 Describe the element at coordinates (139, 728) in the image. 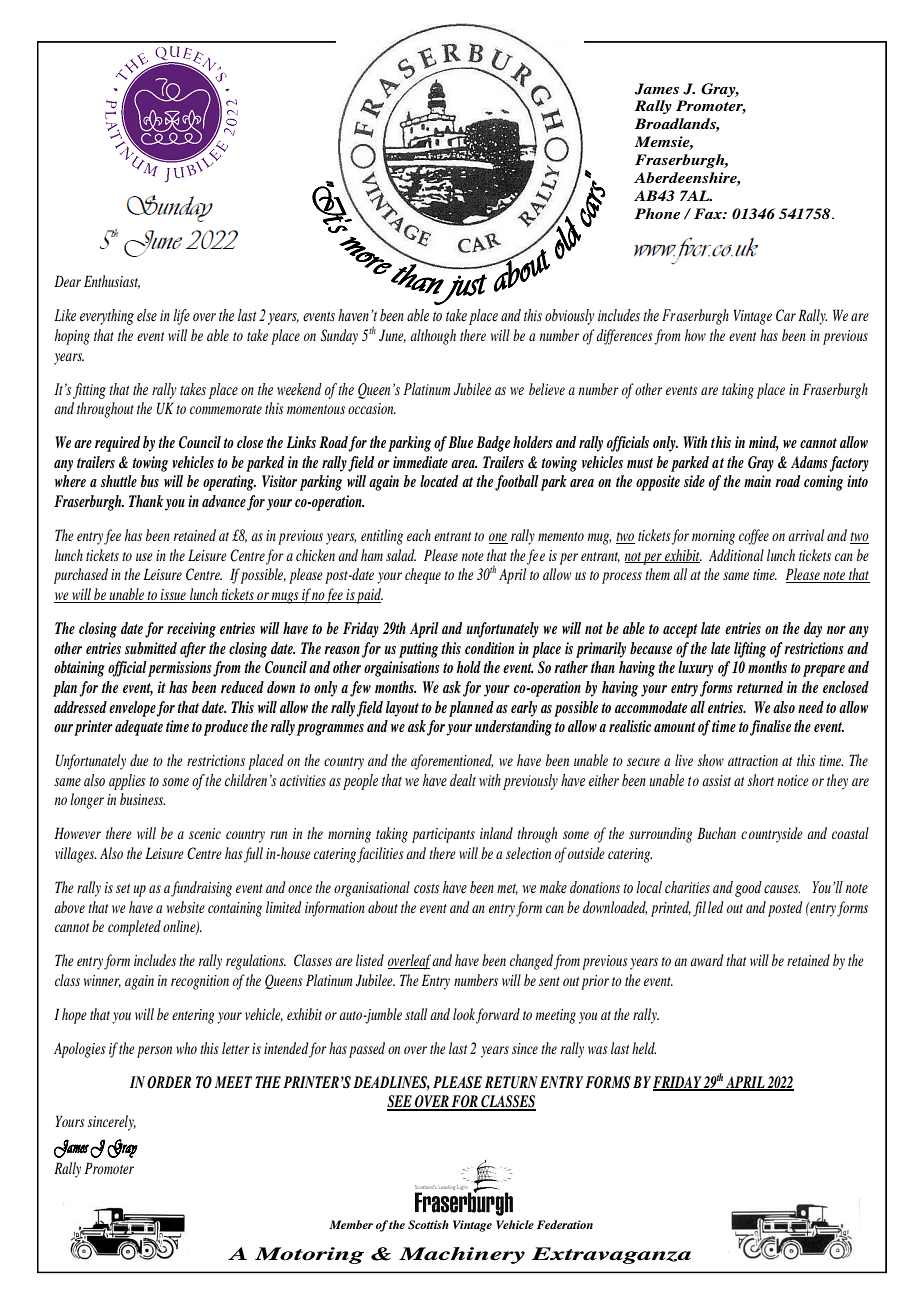

I see `adequate` at that location.
